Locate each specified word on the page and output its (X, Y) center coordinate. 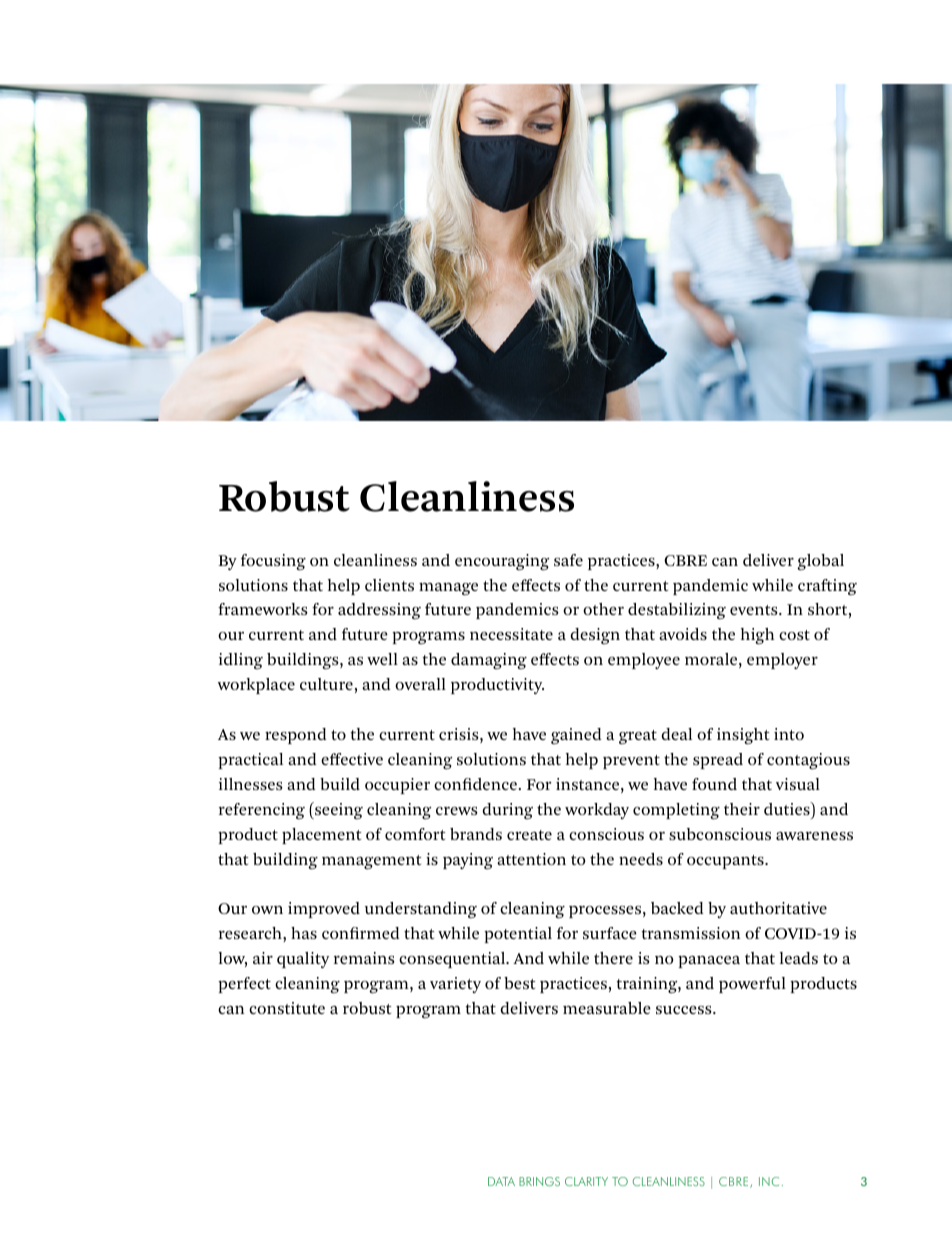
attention (531, 859)
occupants (726, 862)
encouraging (502, 562)
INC (769, 1181)
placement (321, 836)
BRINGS (539, 1181)
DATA (501, 1181)
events (755, 610)
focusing (273, 562)
